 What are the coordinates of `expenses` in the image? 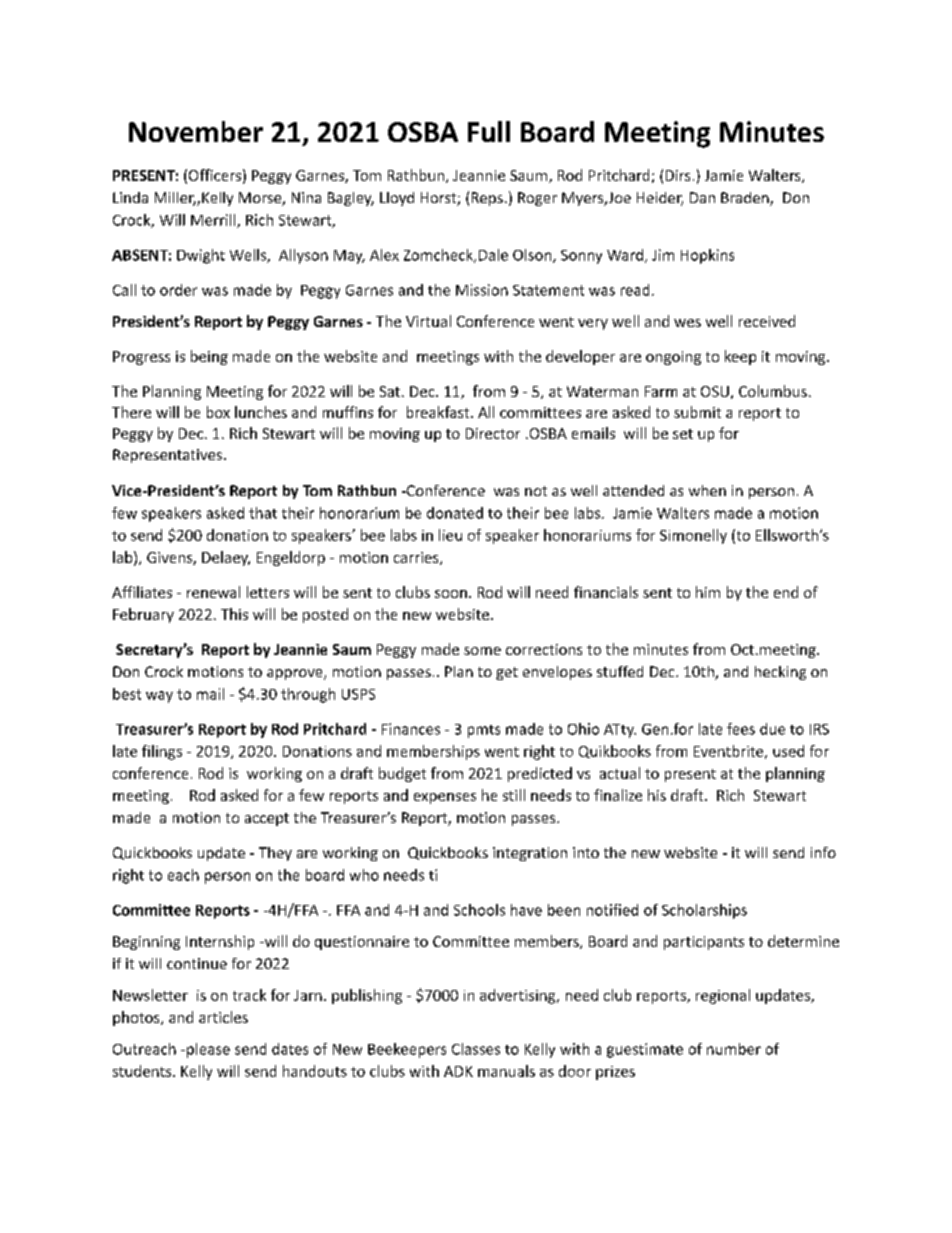 It's located at (445, 798).
